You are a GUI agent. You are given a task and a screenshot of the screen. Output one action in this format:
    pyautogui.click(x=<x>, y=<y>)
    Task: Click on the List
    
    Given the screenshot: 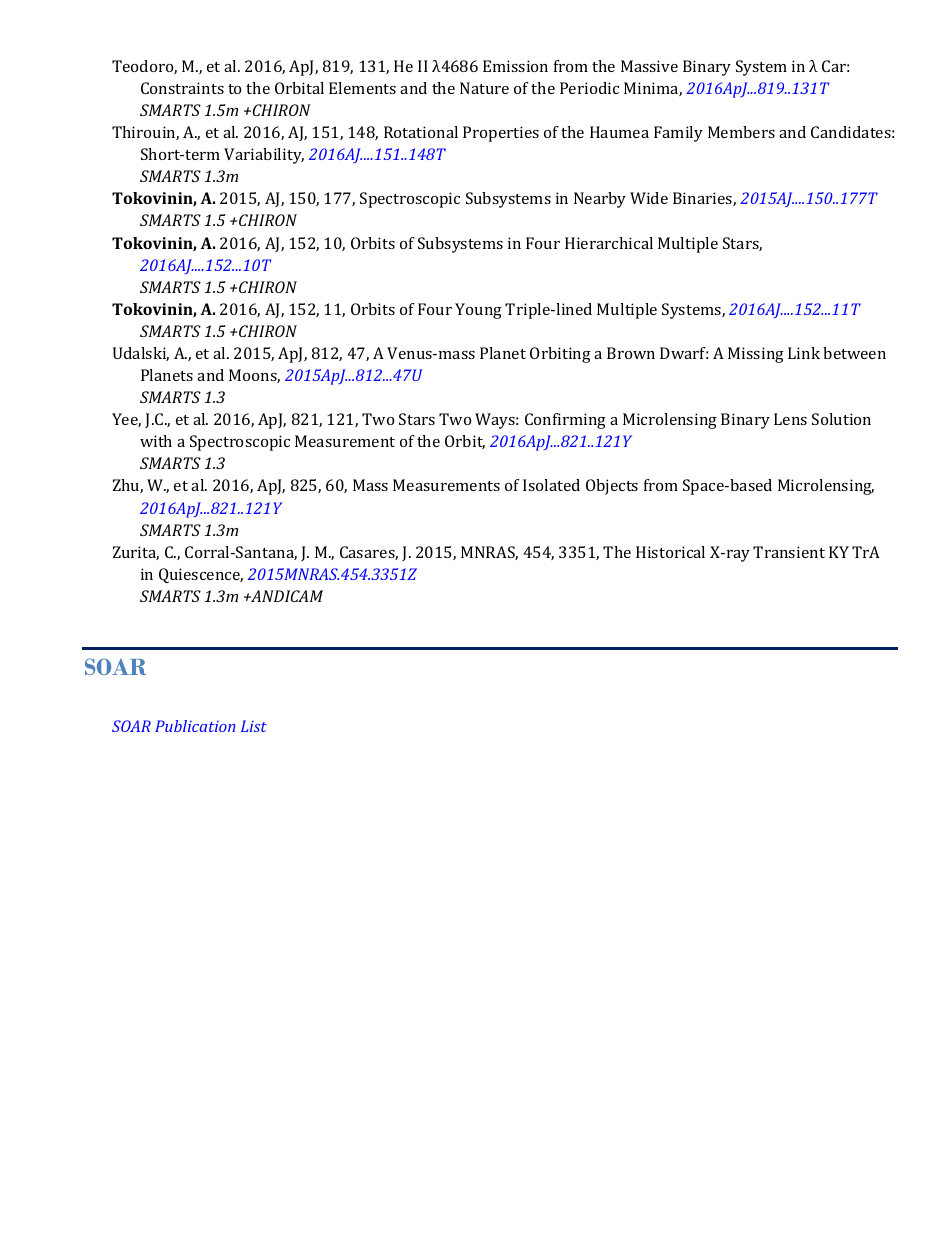 What is the action you would take?
    pyautogui.click(x=254, y=726)
